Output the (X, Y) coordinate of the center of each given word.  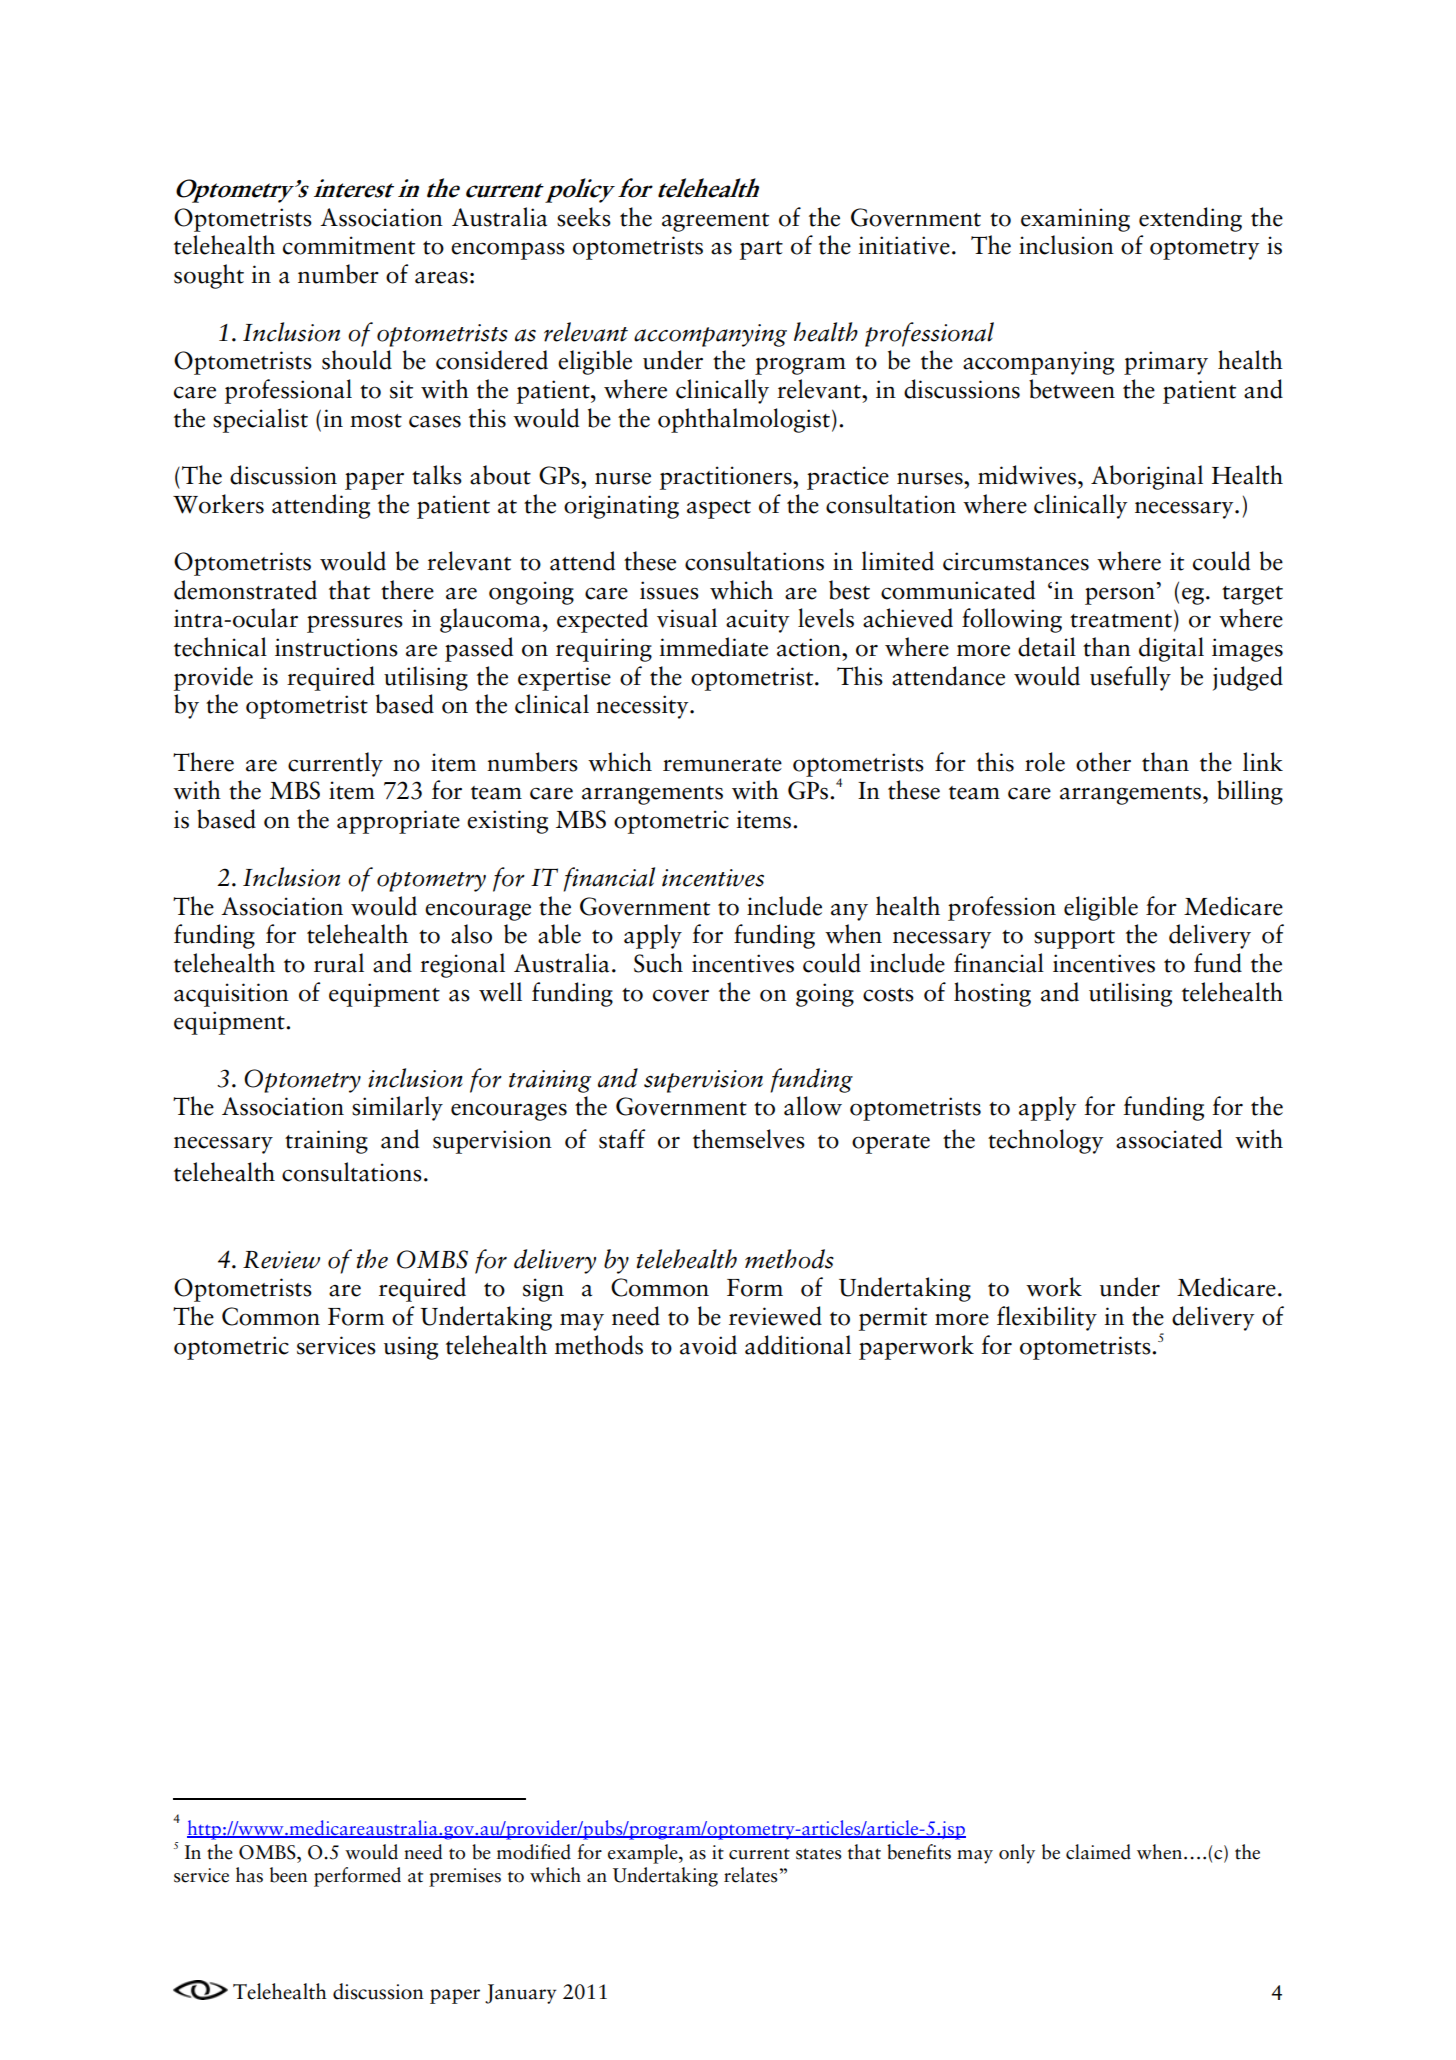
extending (1190, 219)
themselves (749, 1139)
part (761, 250)
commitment (349, 245)
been (289, 1875)
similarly (397, 1108)
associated (1169, 1139)
